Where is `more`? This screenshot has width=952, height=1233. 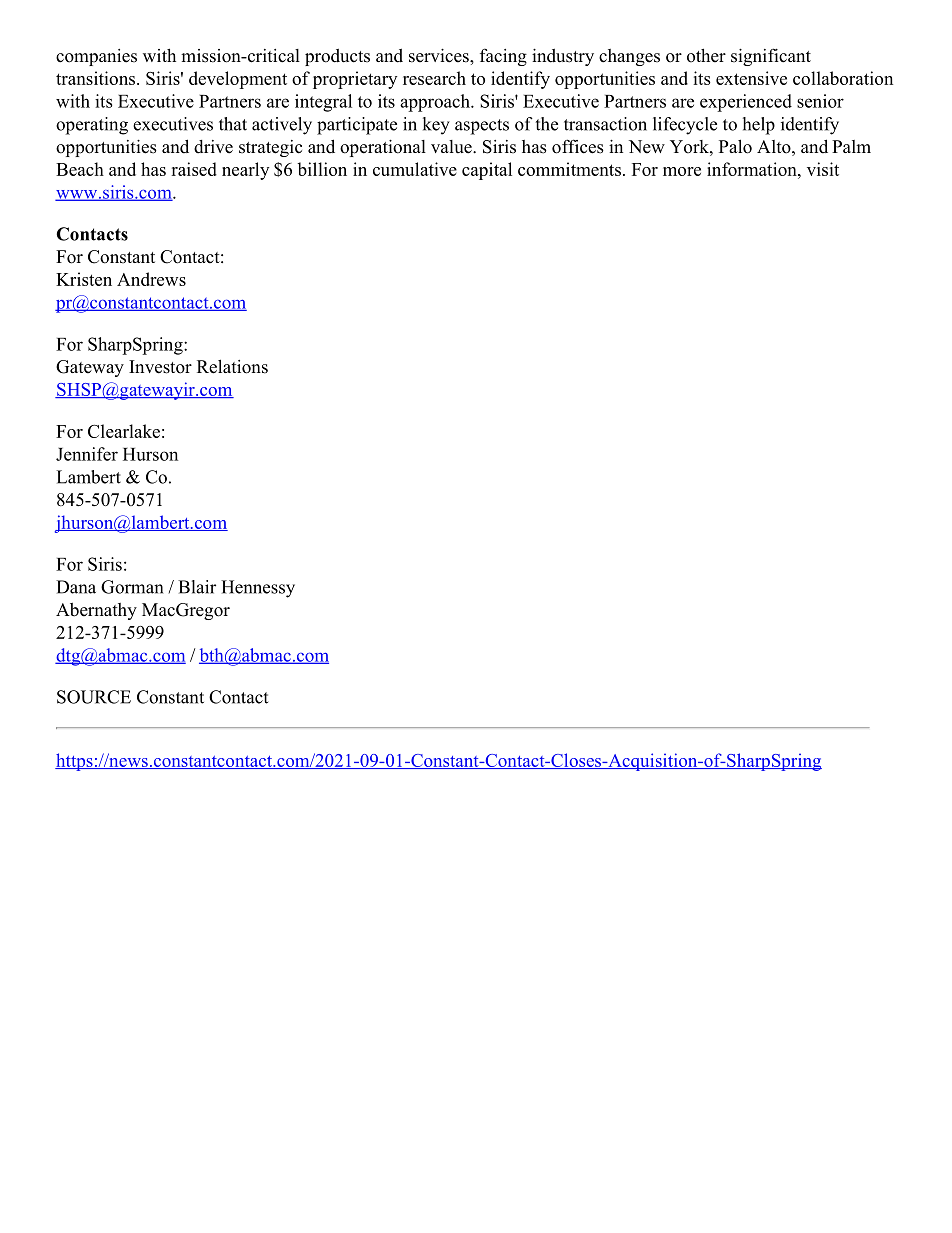
more is located at coordinates (682, 171).
